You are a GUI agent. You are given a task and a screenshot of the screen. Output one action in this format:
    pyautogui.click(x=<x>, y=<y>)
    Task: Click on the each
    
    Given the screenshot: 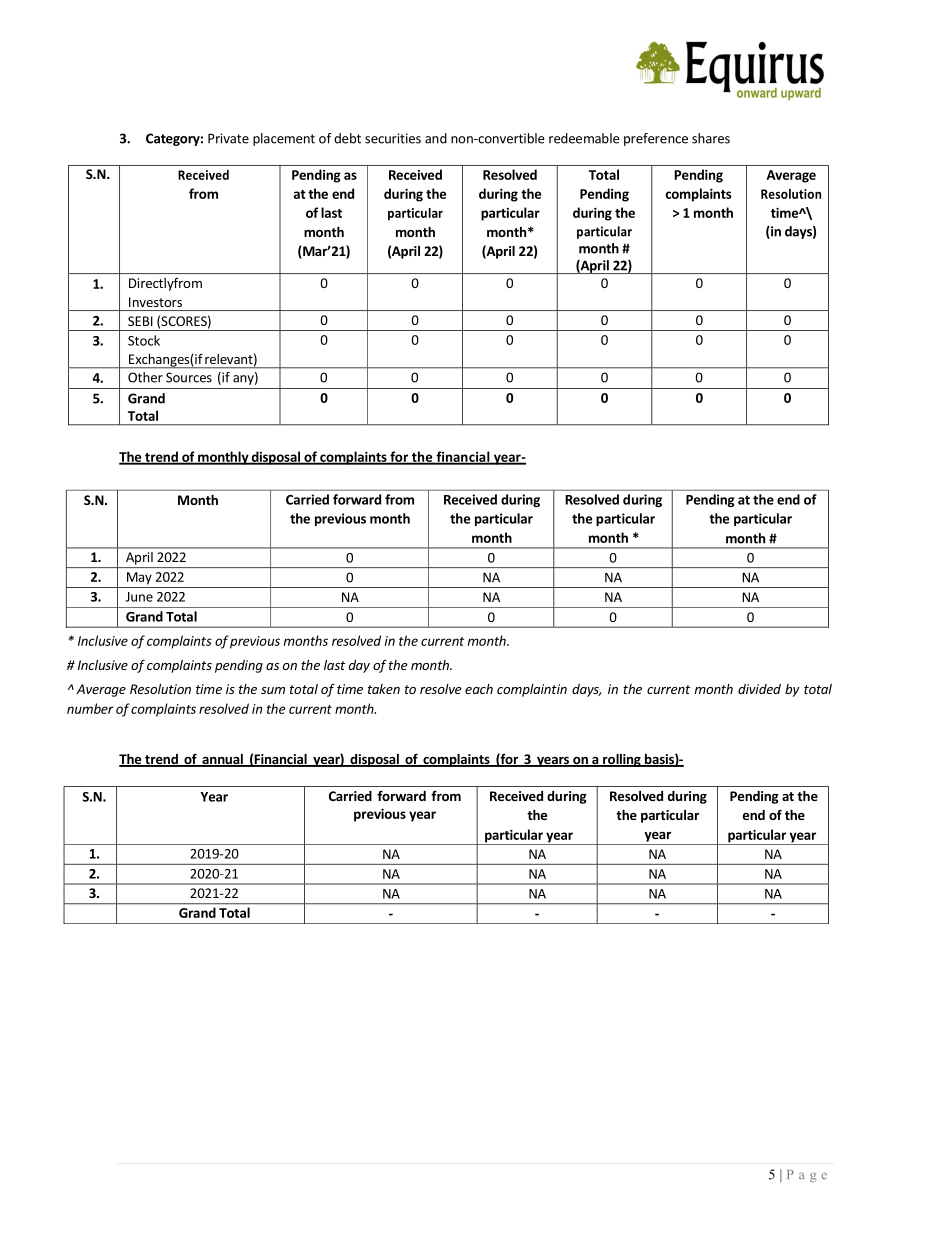 What is the action you would take?
    pyautogui.click(x=479, y=689)
